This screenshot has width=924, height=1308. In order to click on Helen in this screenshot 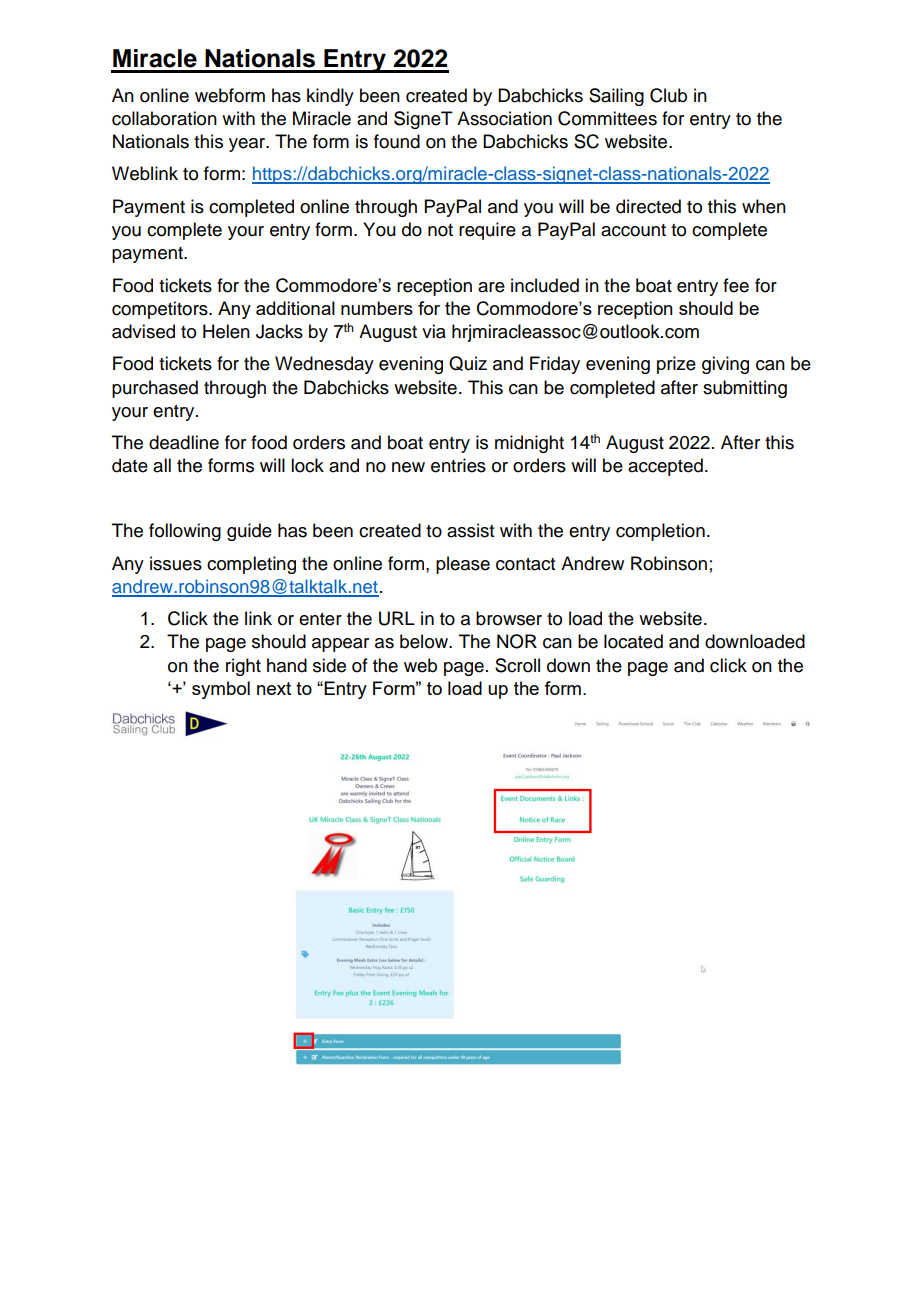, I will do `click(226, 331)`.
